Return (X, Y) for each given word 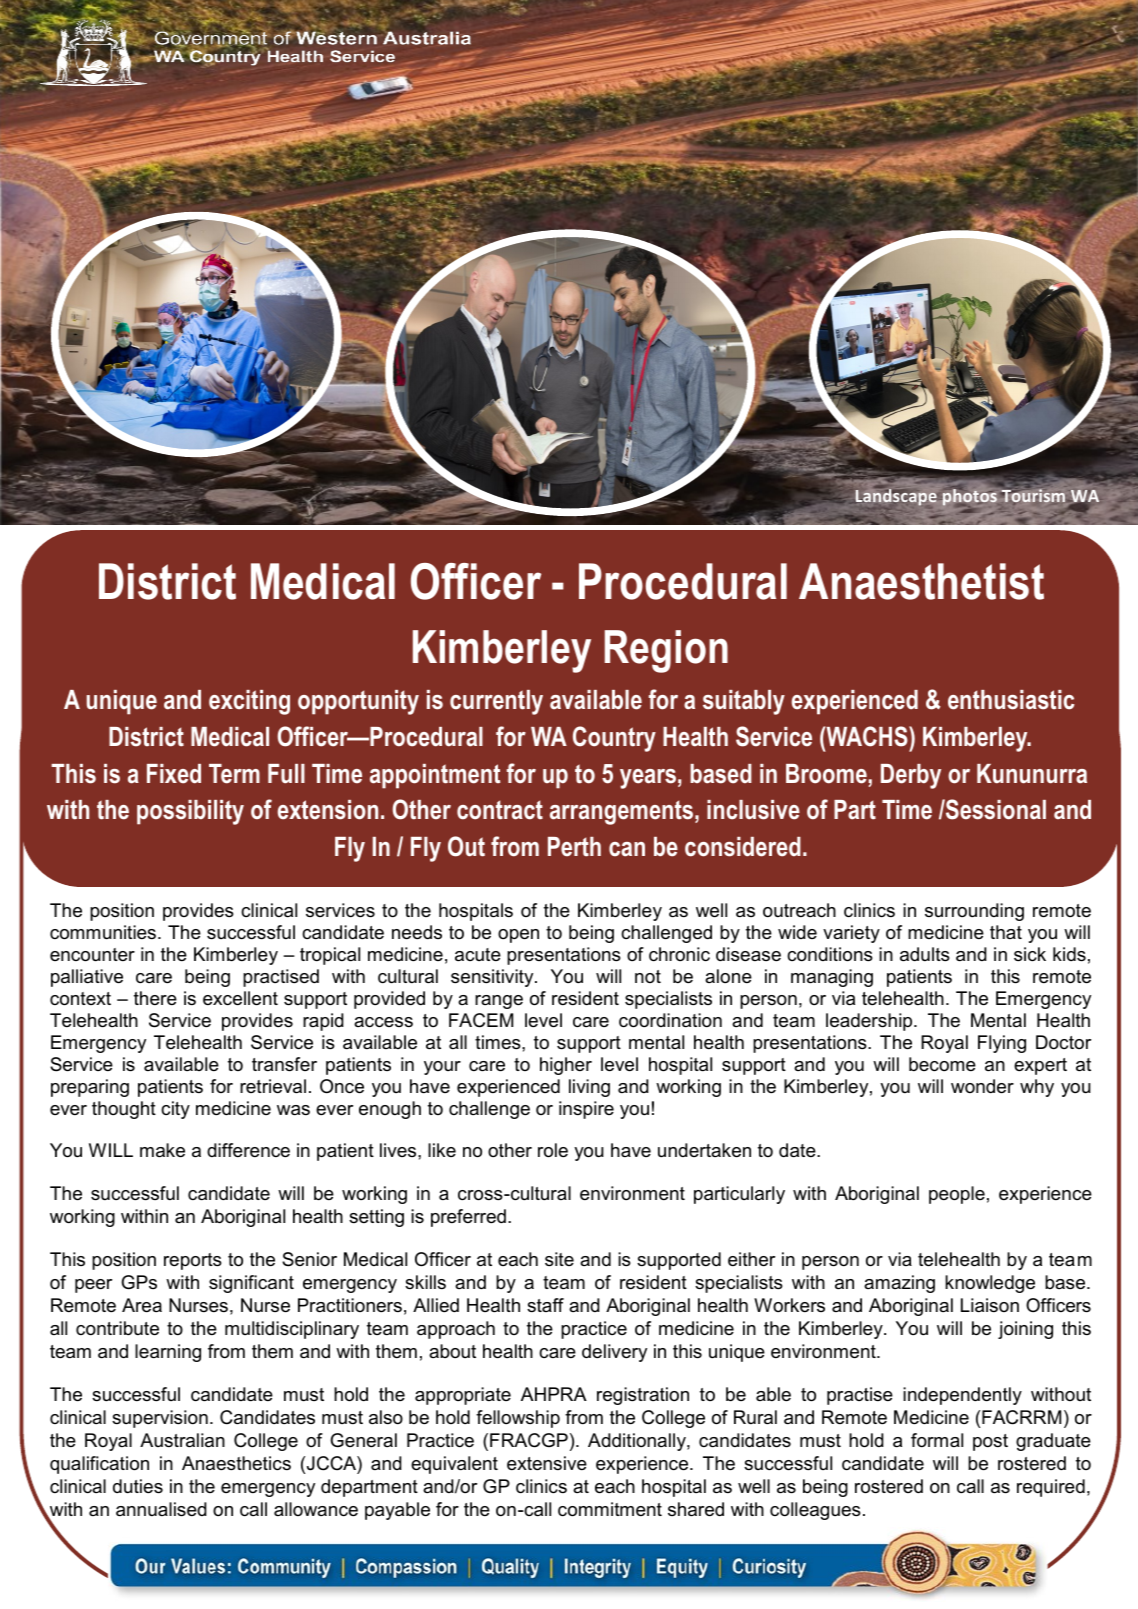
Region (666, 651)
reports (193, 1261)
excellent (240, 998)
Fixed (174, 774)
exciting (249, 702)
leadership (870, 1022)
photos (970, 497)
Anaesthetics (236, 1463)
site (559, 1259)
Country (614, 739)
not (648, 976)
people (957, 1195)
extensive (547, 1463)
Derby (911, 776)
